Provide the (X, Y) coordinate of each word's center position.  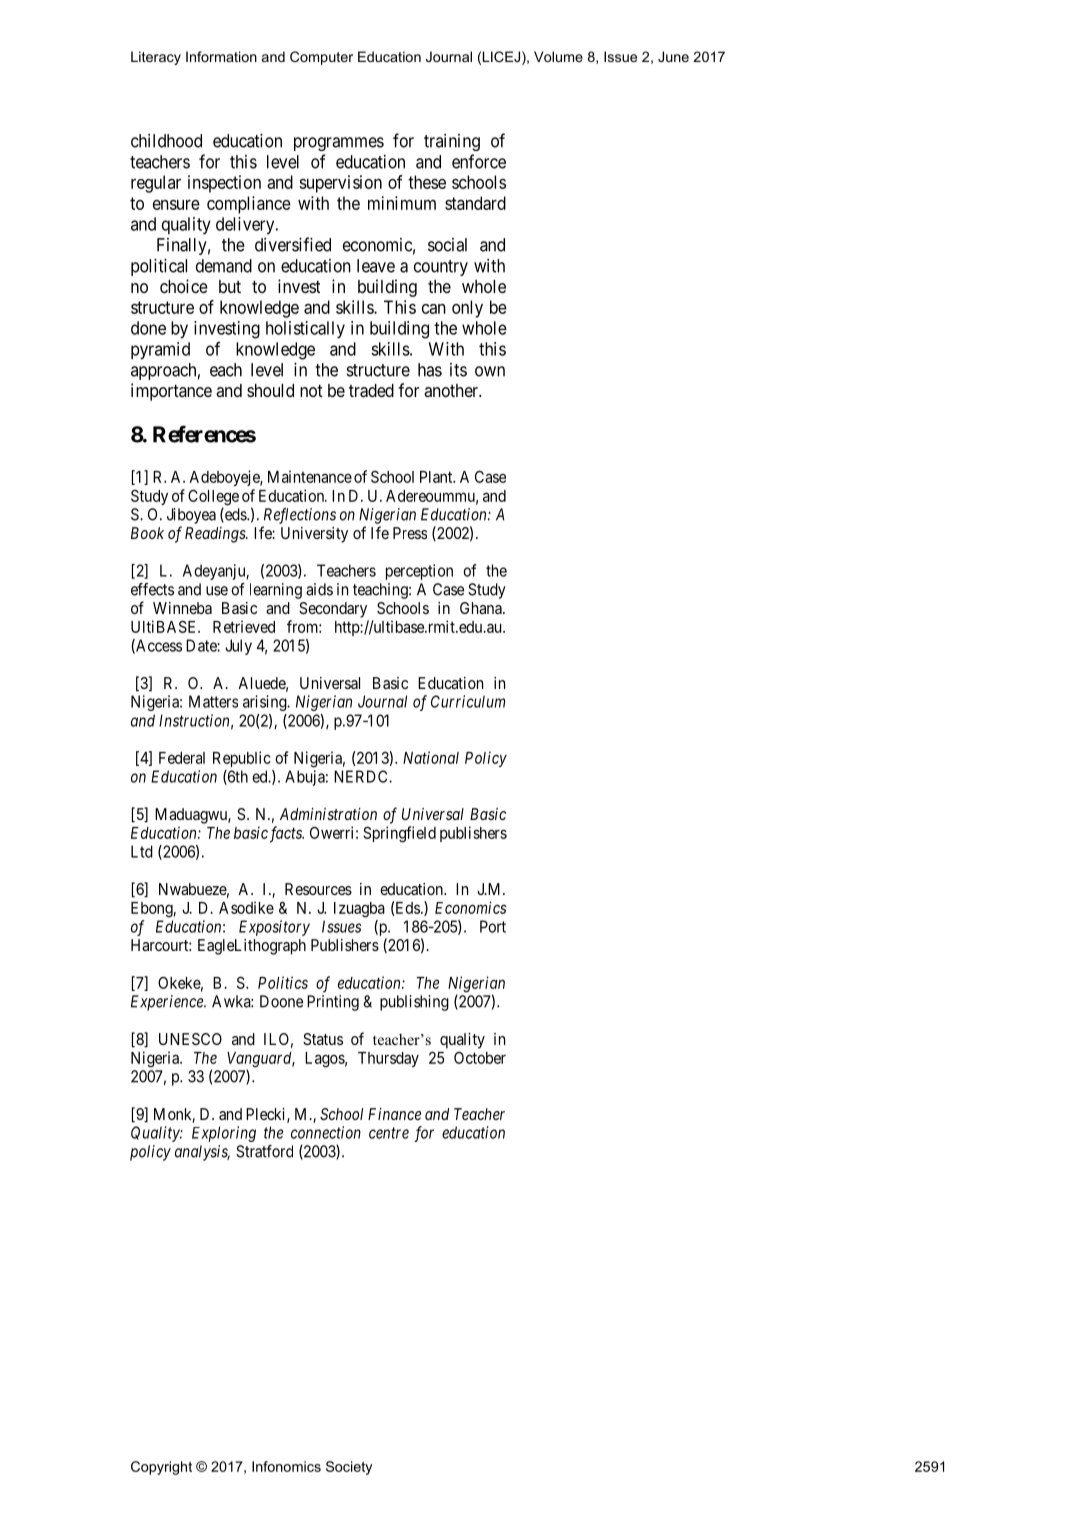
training (452, 142)
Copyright (161, 1468)
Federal (182, 758)
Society (349, 1468)
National (431, 757)
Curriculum (468, 701)
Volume (558, 56)
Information (221, 56)
